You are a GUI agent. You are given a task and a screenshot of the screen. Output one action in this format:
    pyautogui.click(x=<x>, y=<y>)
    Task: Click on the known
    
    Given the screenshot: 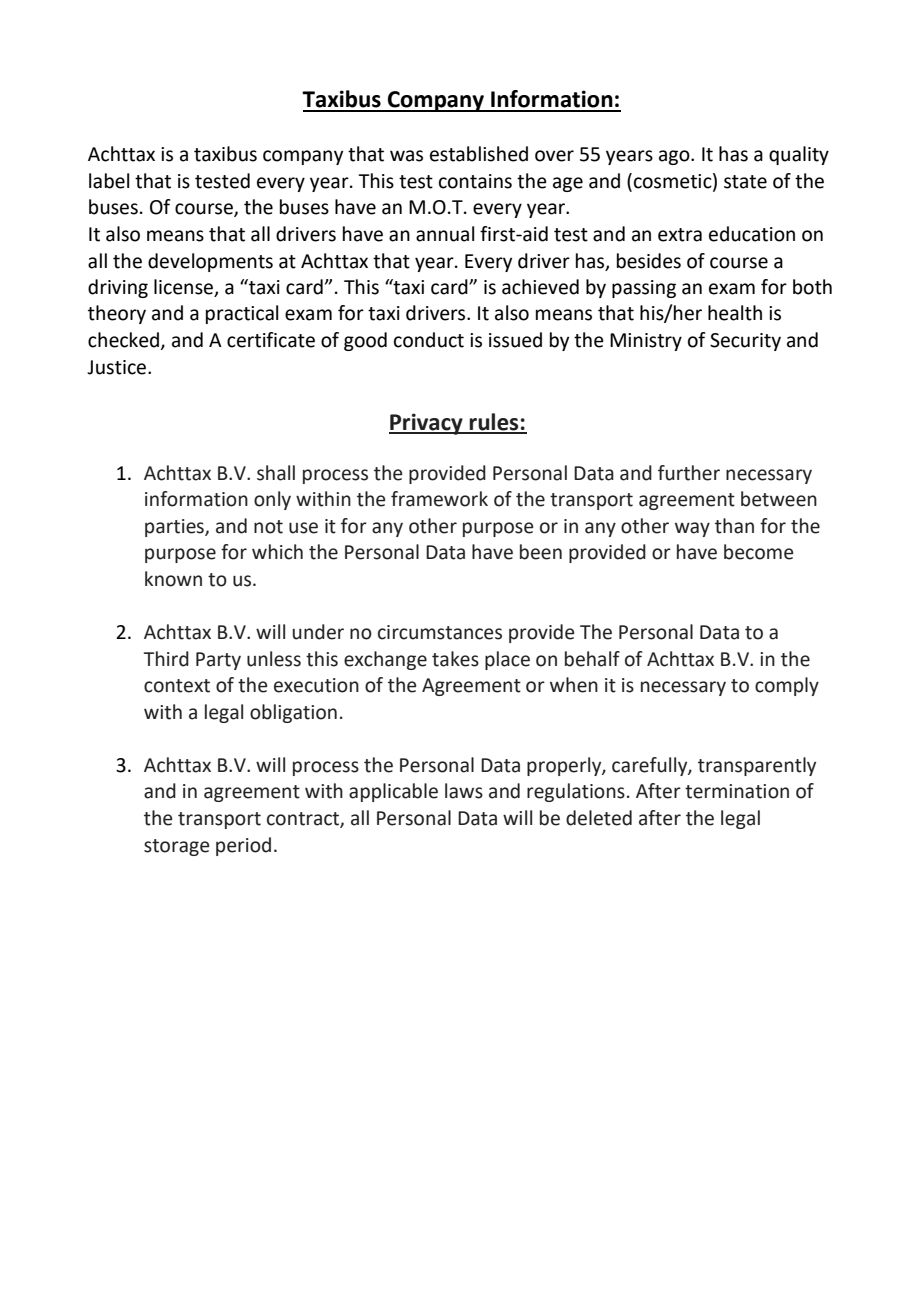 What is the action you would take?
    pyautogui.click(x=173, y=579)
